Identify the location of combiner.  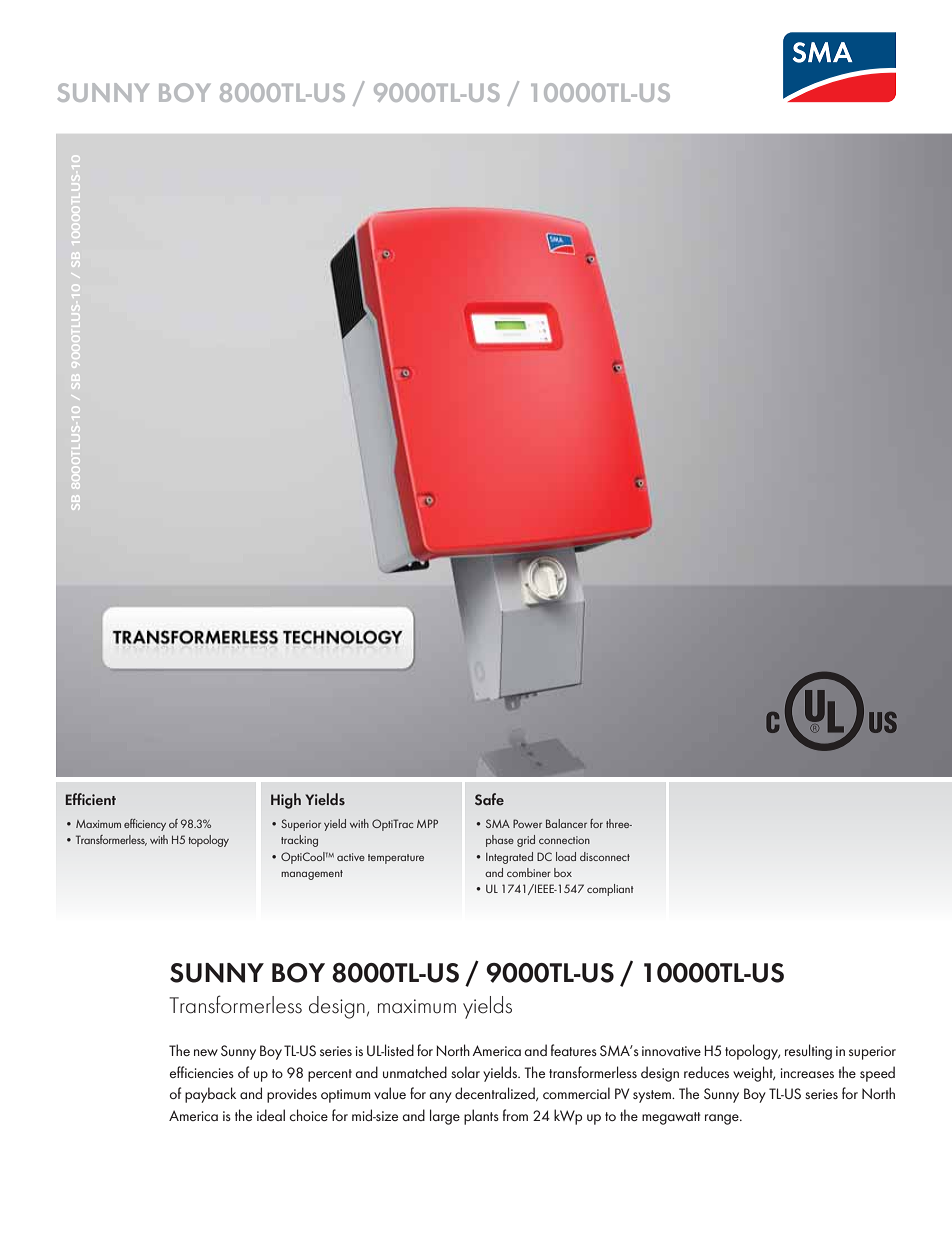
(529, 872).
